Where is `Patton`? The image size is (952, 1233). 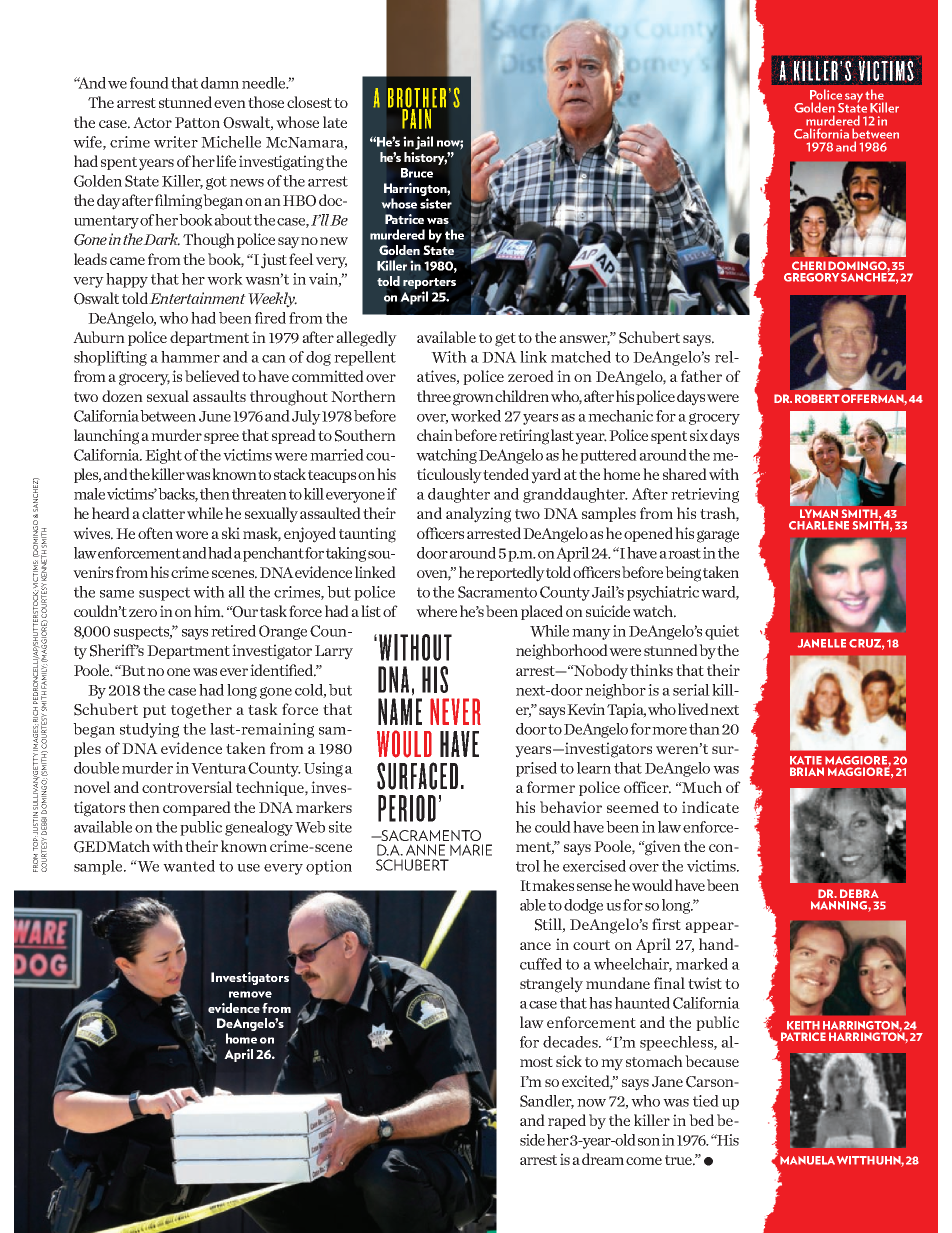
Patton is located at coordinates (197, 122).
